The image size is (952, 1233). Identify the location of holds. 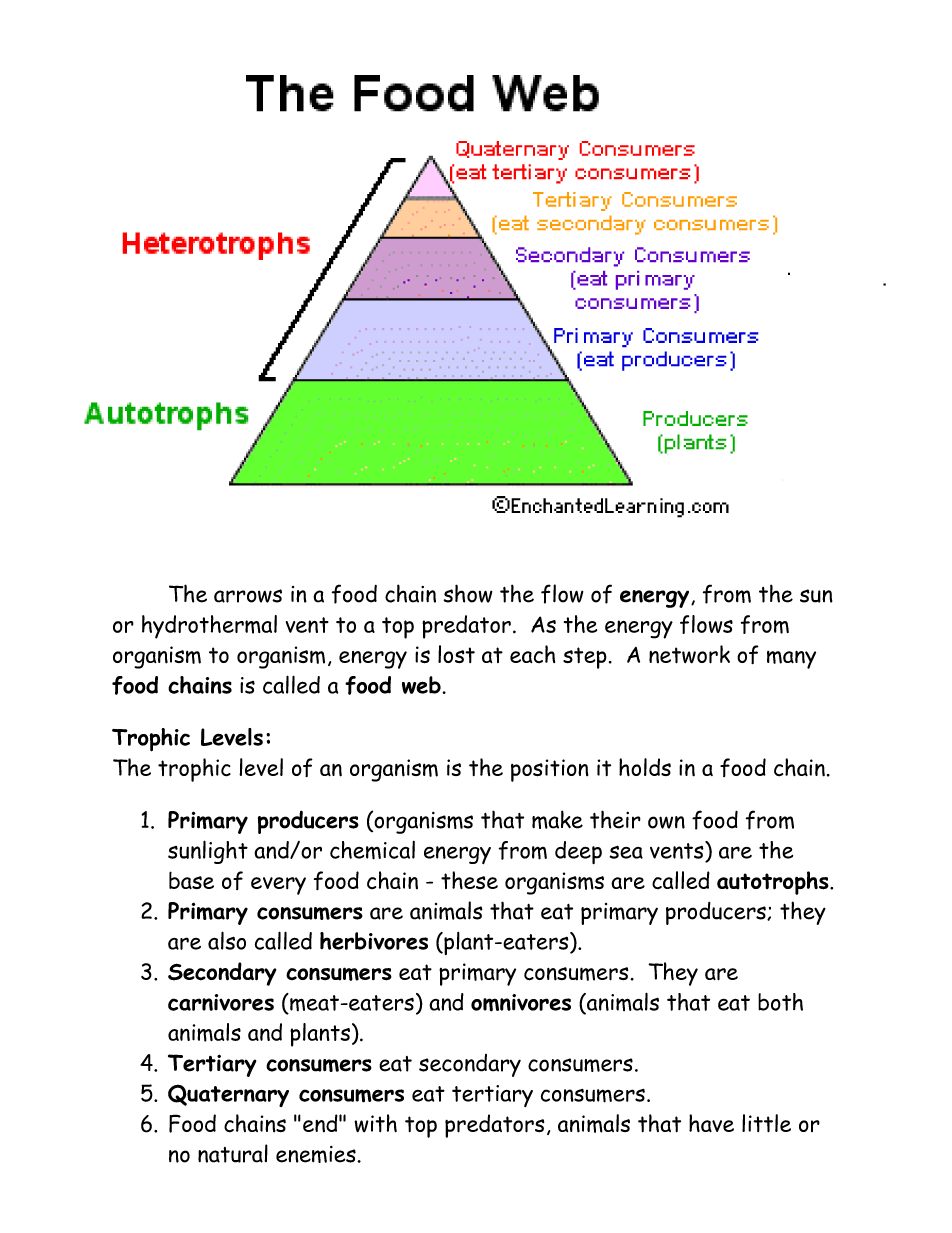
(645, 767).
